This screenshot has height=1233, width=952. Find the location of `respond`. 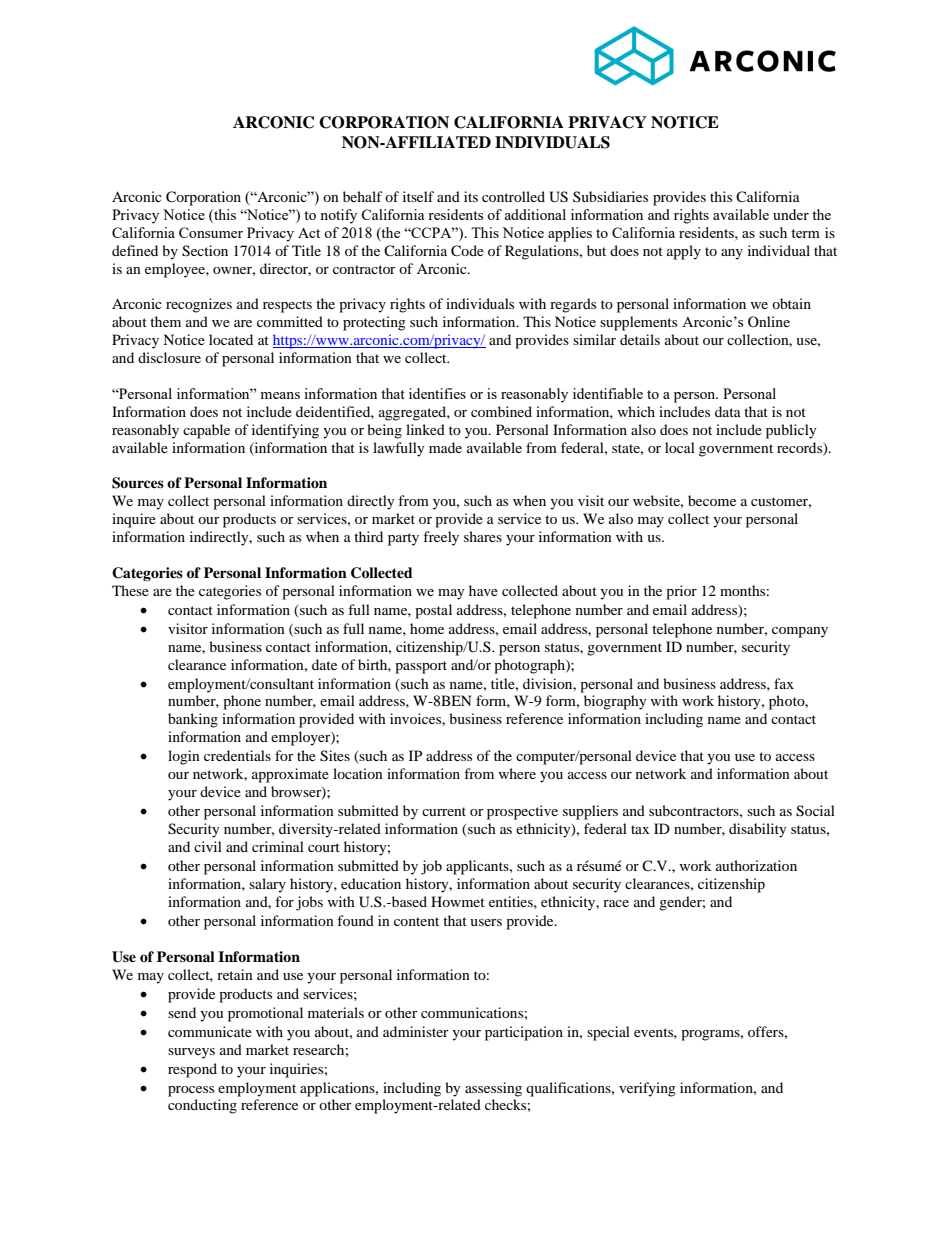

respond is located at coordinates (192, 1070).
